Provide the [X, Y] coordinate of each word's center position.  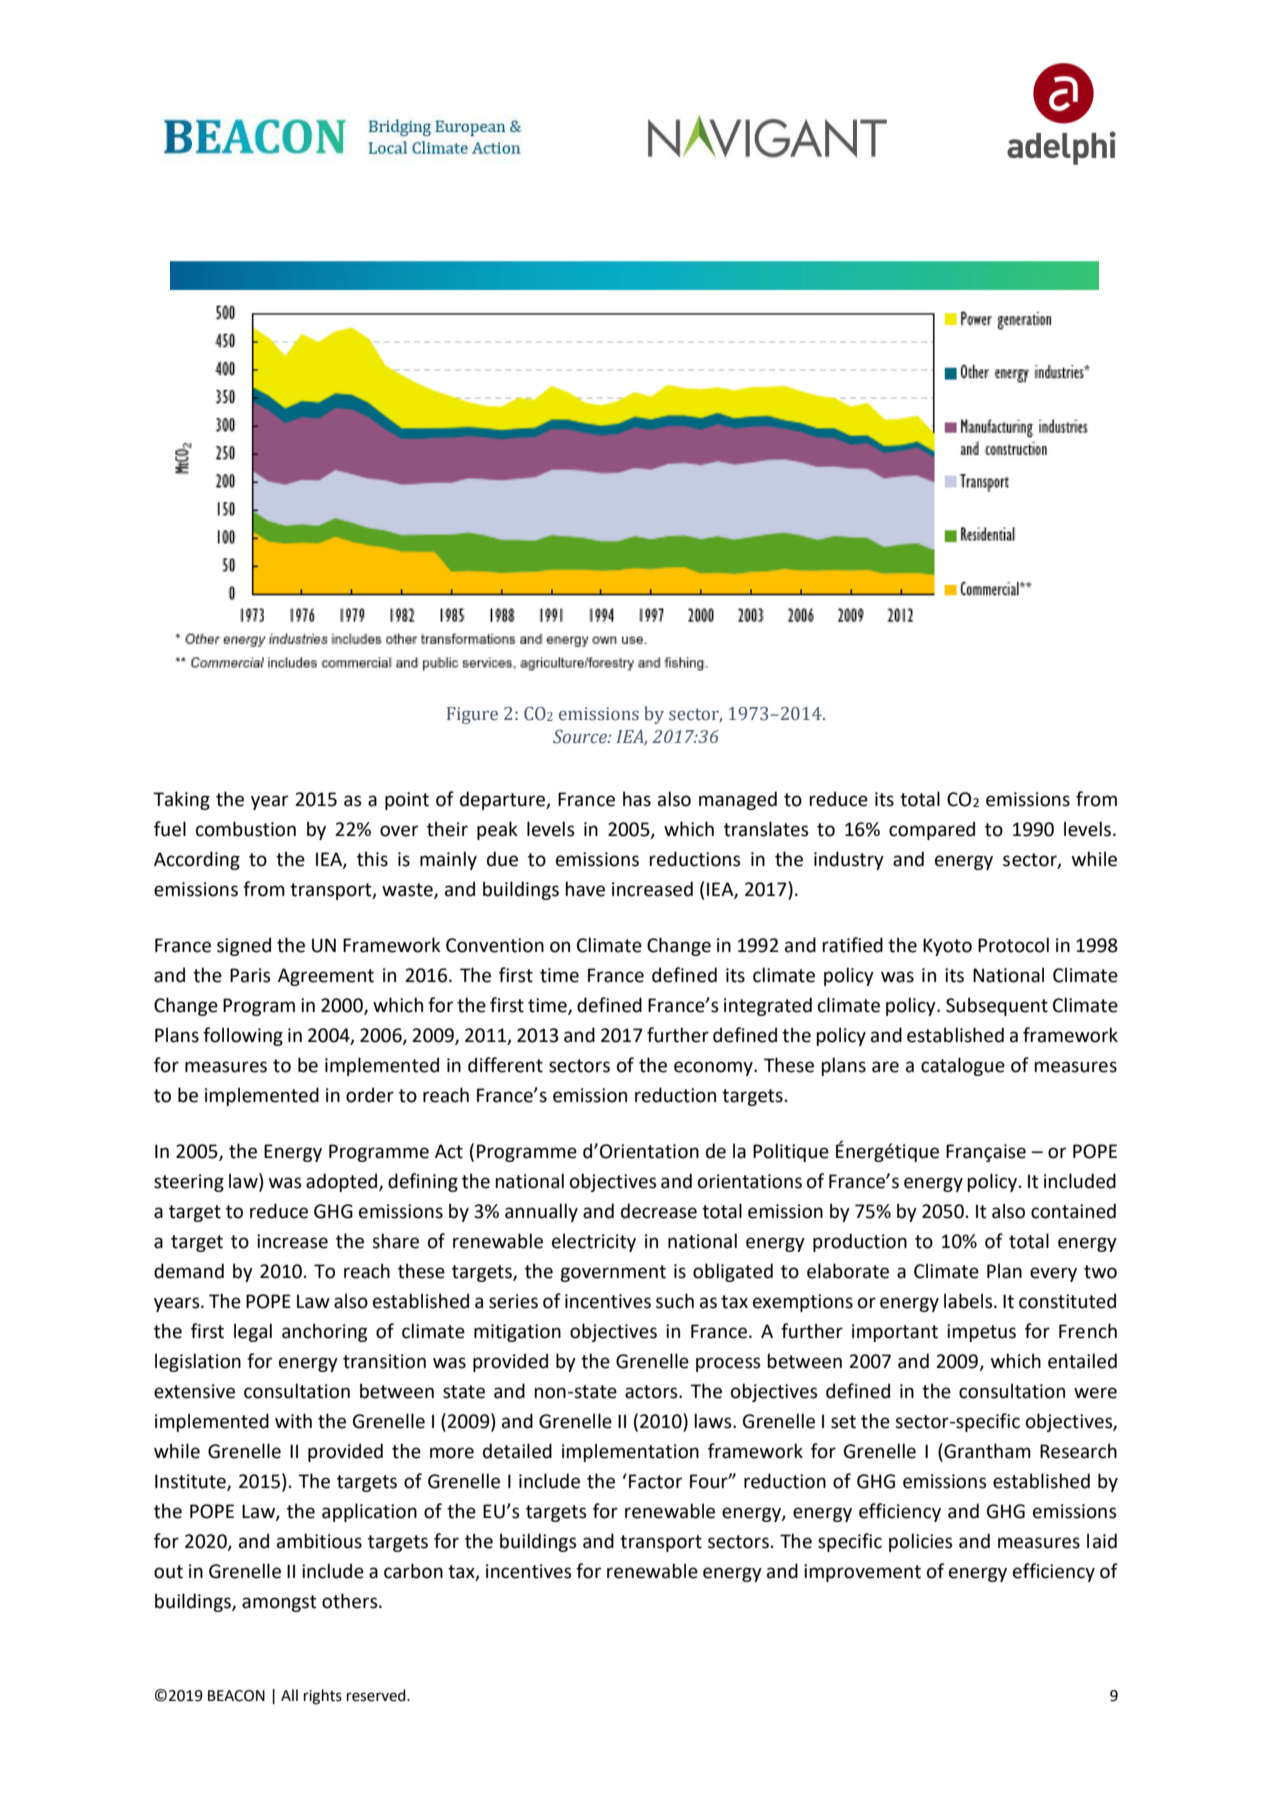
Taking [181, 800]
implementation [630, 1452]
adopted [343, 1182]
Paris [250, 975]
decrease [659, 1211]
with [293, 1421]
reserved [377, 1695]
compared [932, 830]
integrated [768, 1006]
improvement [862, 1573]
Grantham [986, 1451]
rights [323, 1697]
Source [581, 737]
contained [1073, 1211]
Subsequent [997, 1006]
